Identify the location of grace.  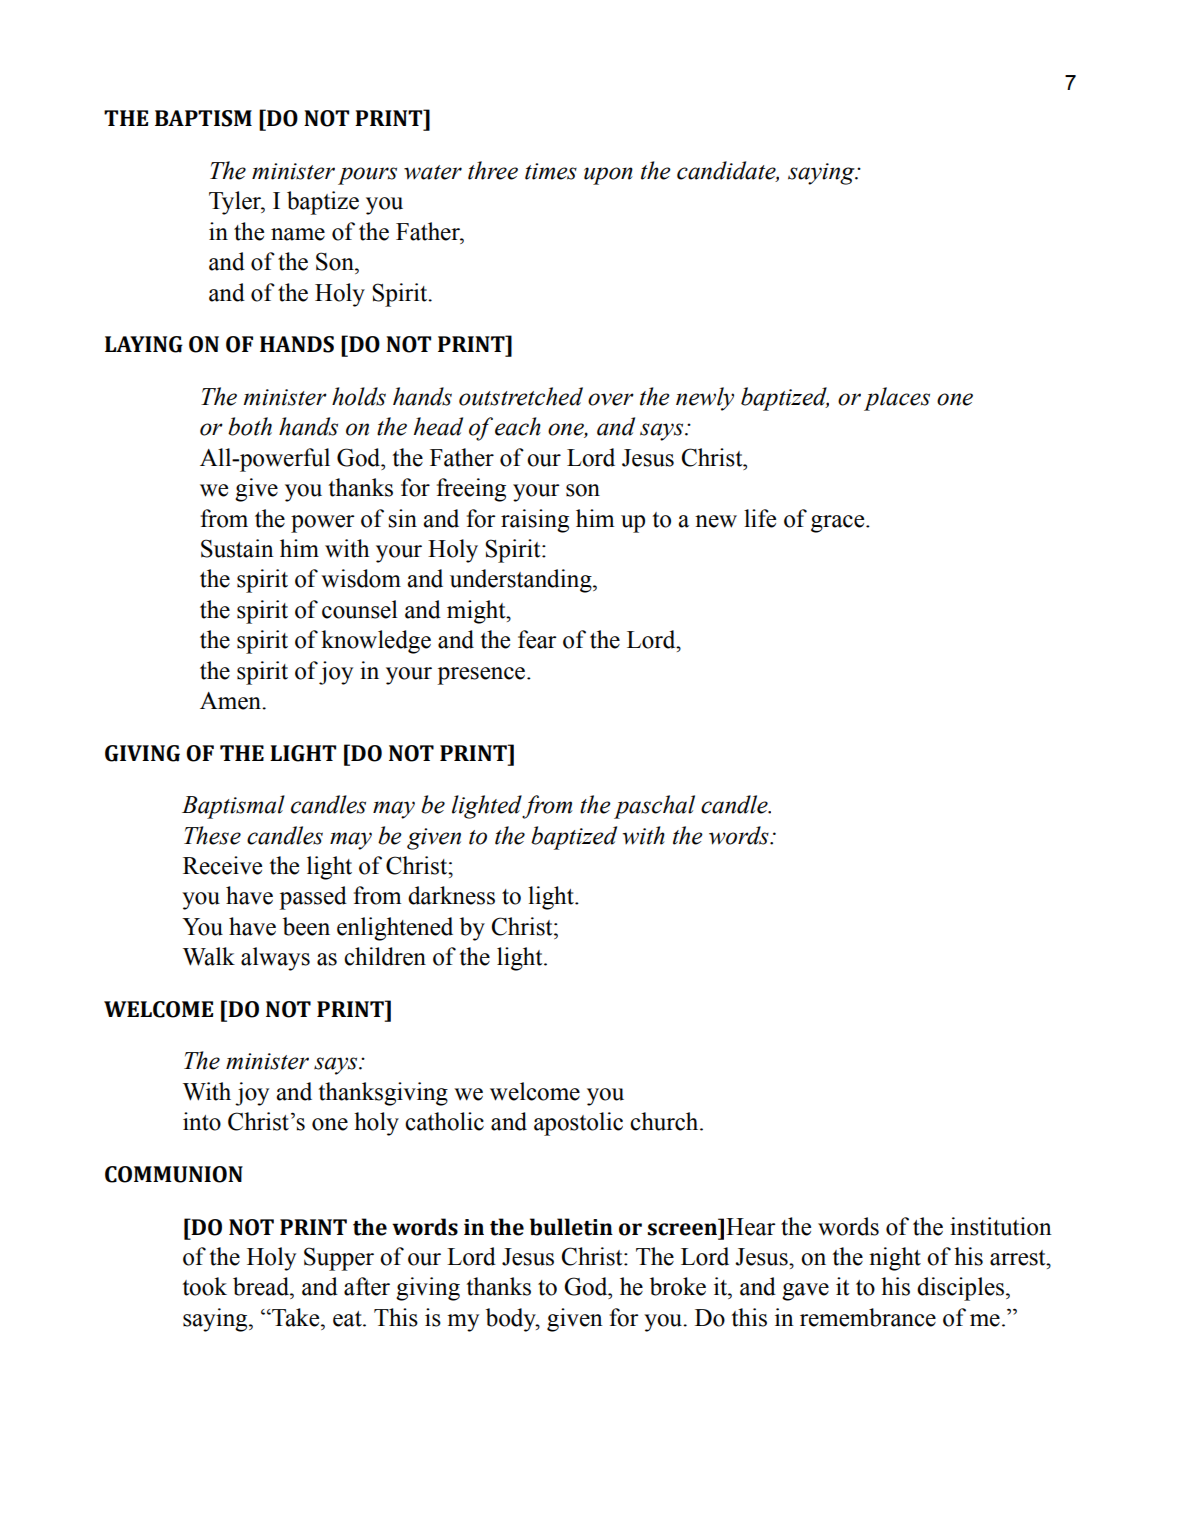
(839, 524).
